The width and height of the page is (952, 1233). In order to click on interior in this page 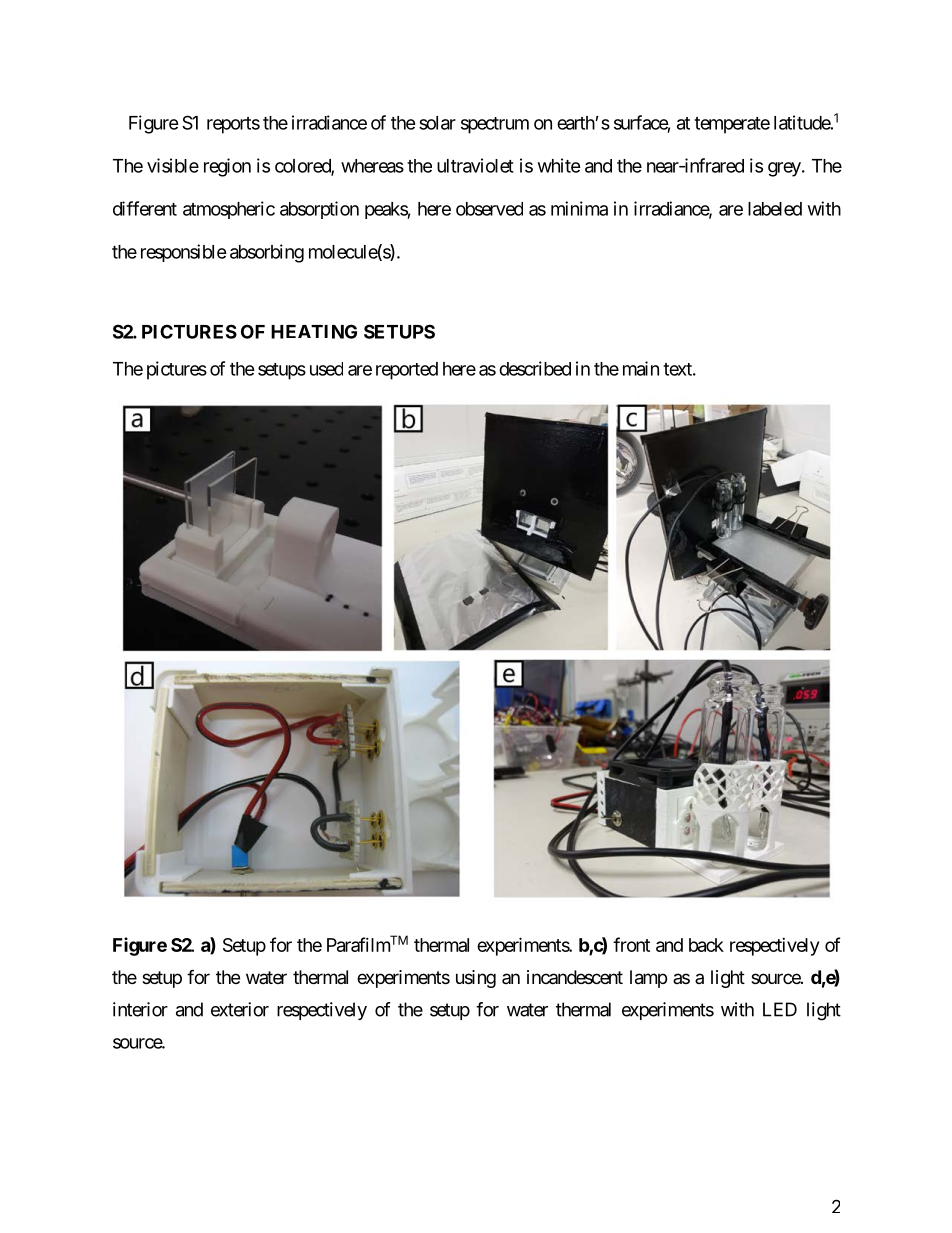, I will do `click(140, 1009)`.
